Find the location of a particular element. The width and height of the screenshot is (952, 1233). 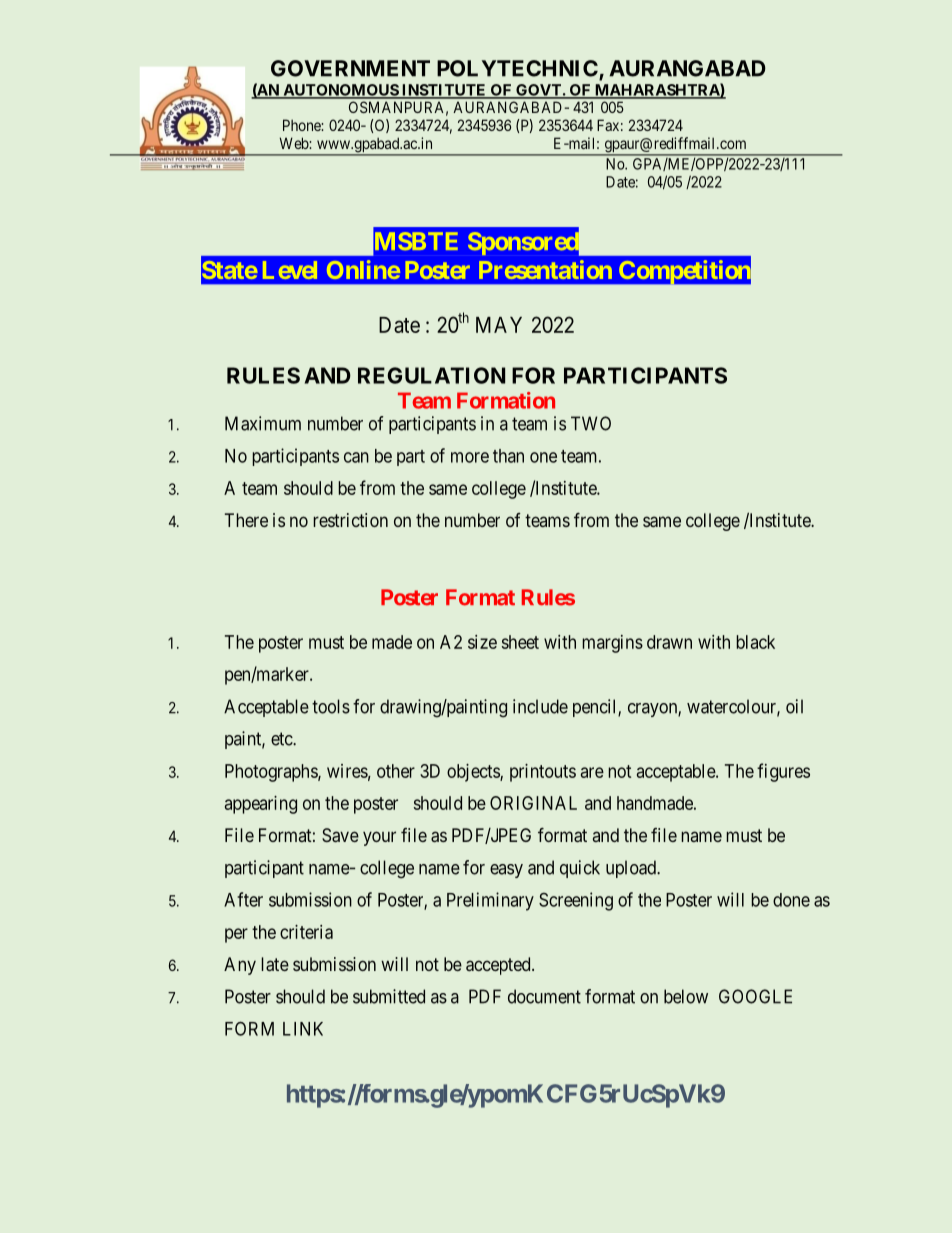

black is located at coordinates (755, 642).
